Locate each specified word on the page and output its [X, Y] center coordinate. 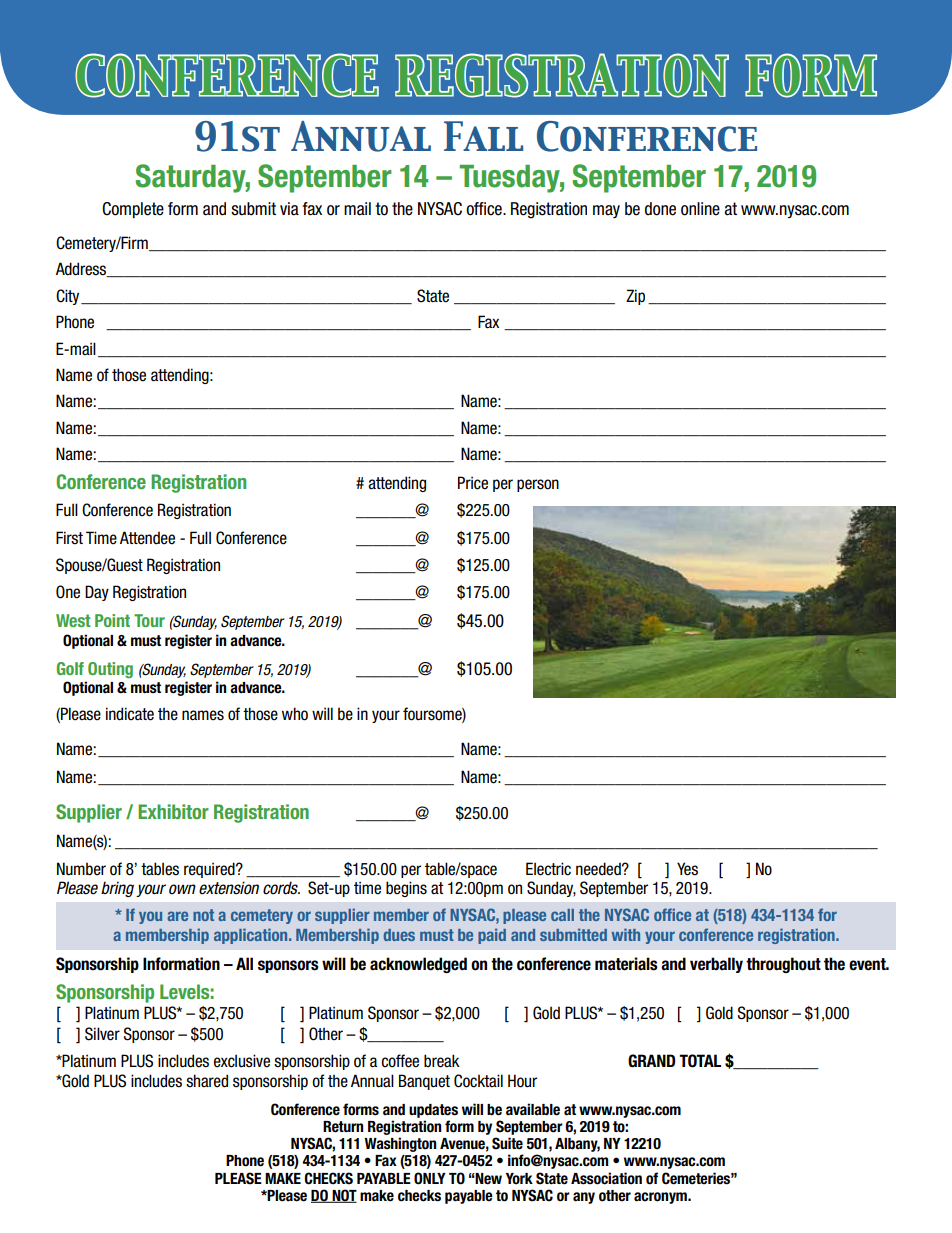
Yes [687, 869]
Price [473, 483]
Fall [483, 136]
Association [606, 1178]
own [182, 889]
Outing [110, 670]
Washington [400, 1144]
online [700, 209]
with [626, 934]
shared [207, 1081]
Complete [133, 210]
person [538, 485]
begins [406, 889]
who [295, 714]
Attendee [147, 538]
